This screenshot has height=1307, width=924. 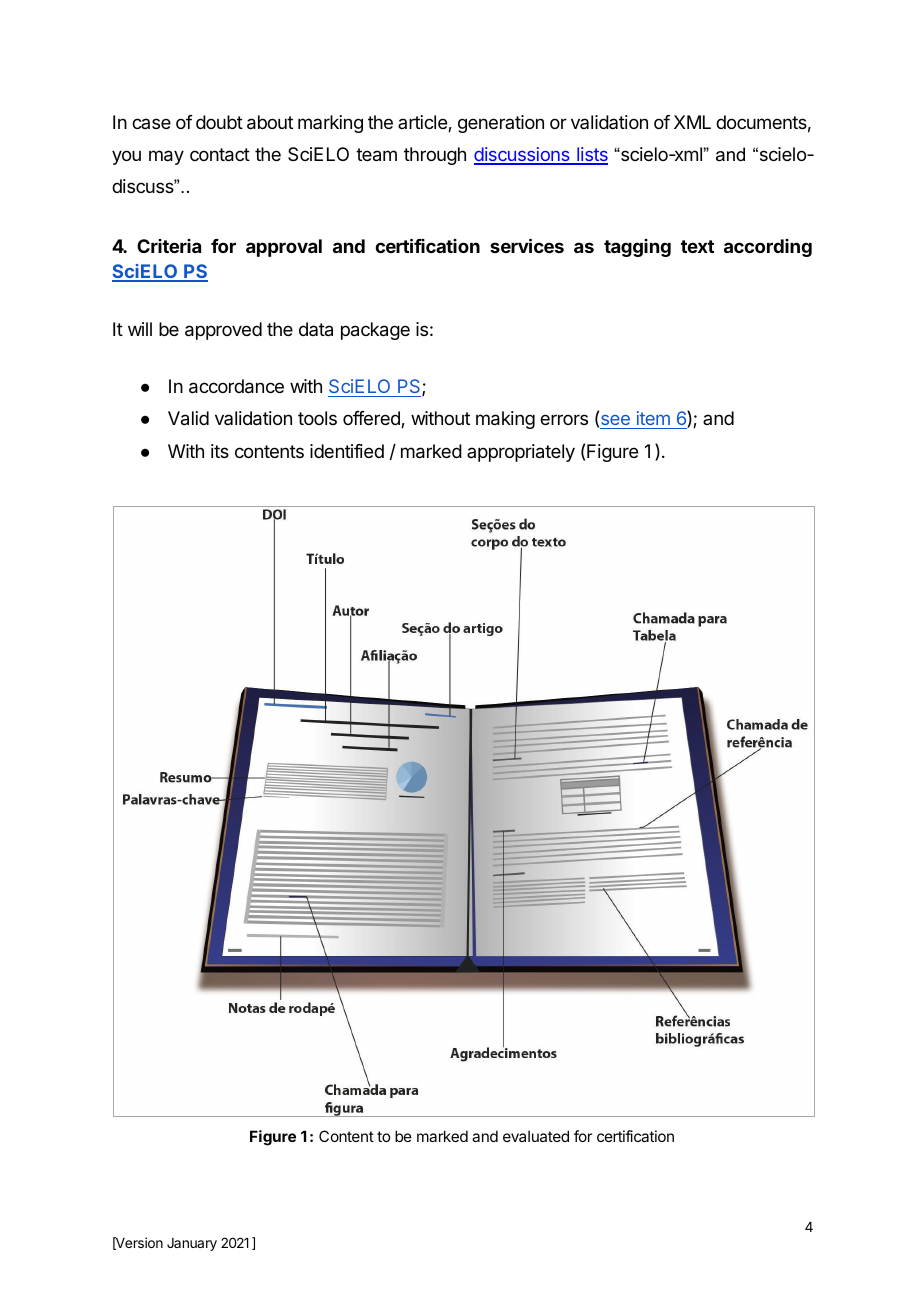 I want to click on appropriately, so click(x=521, y=453).
